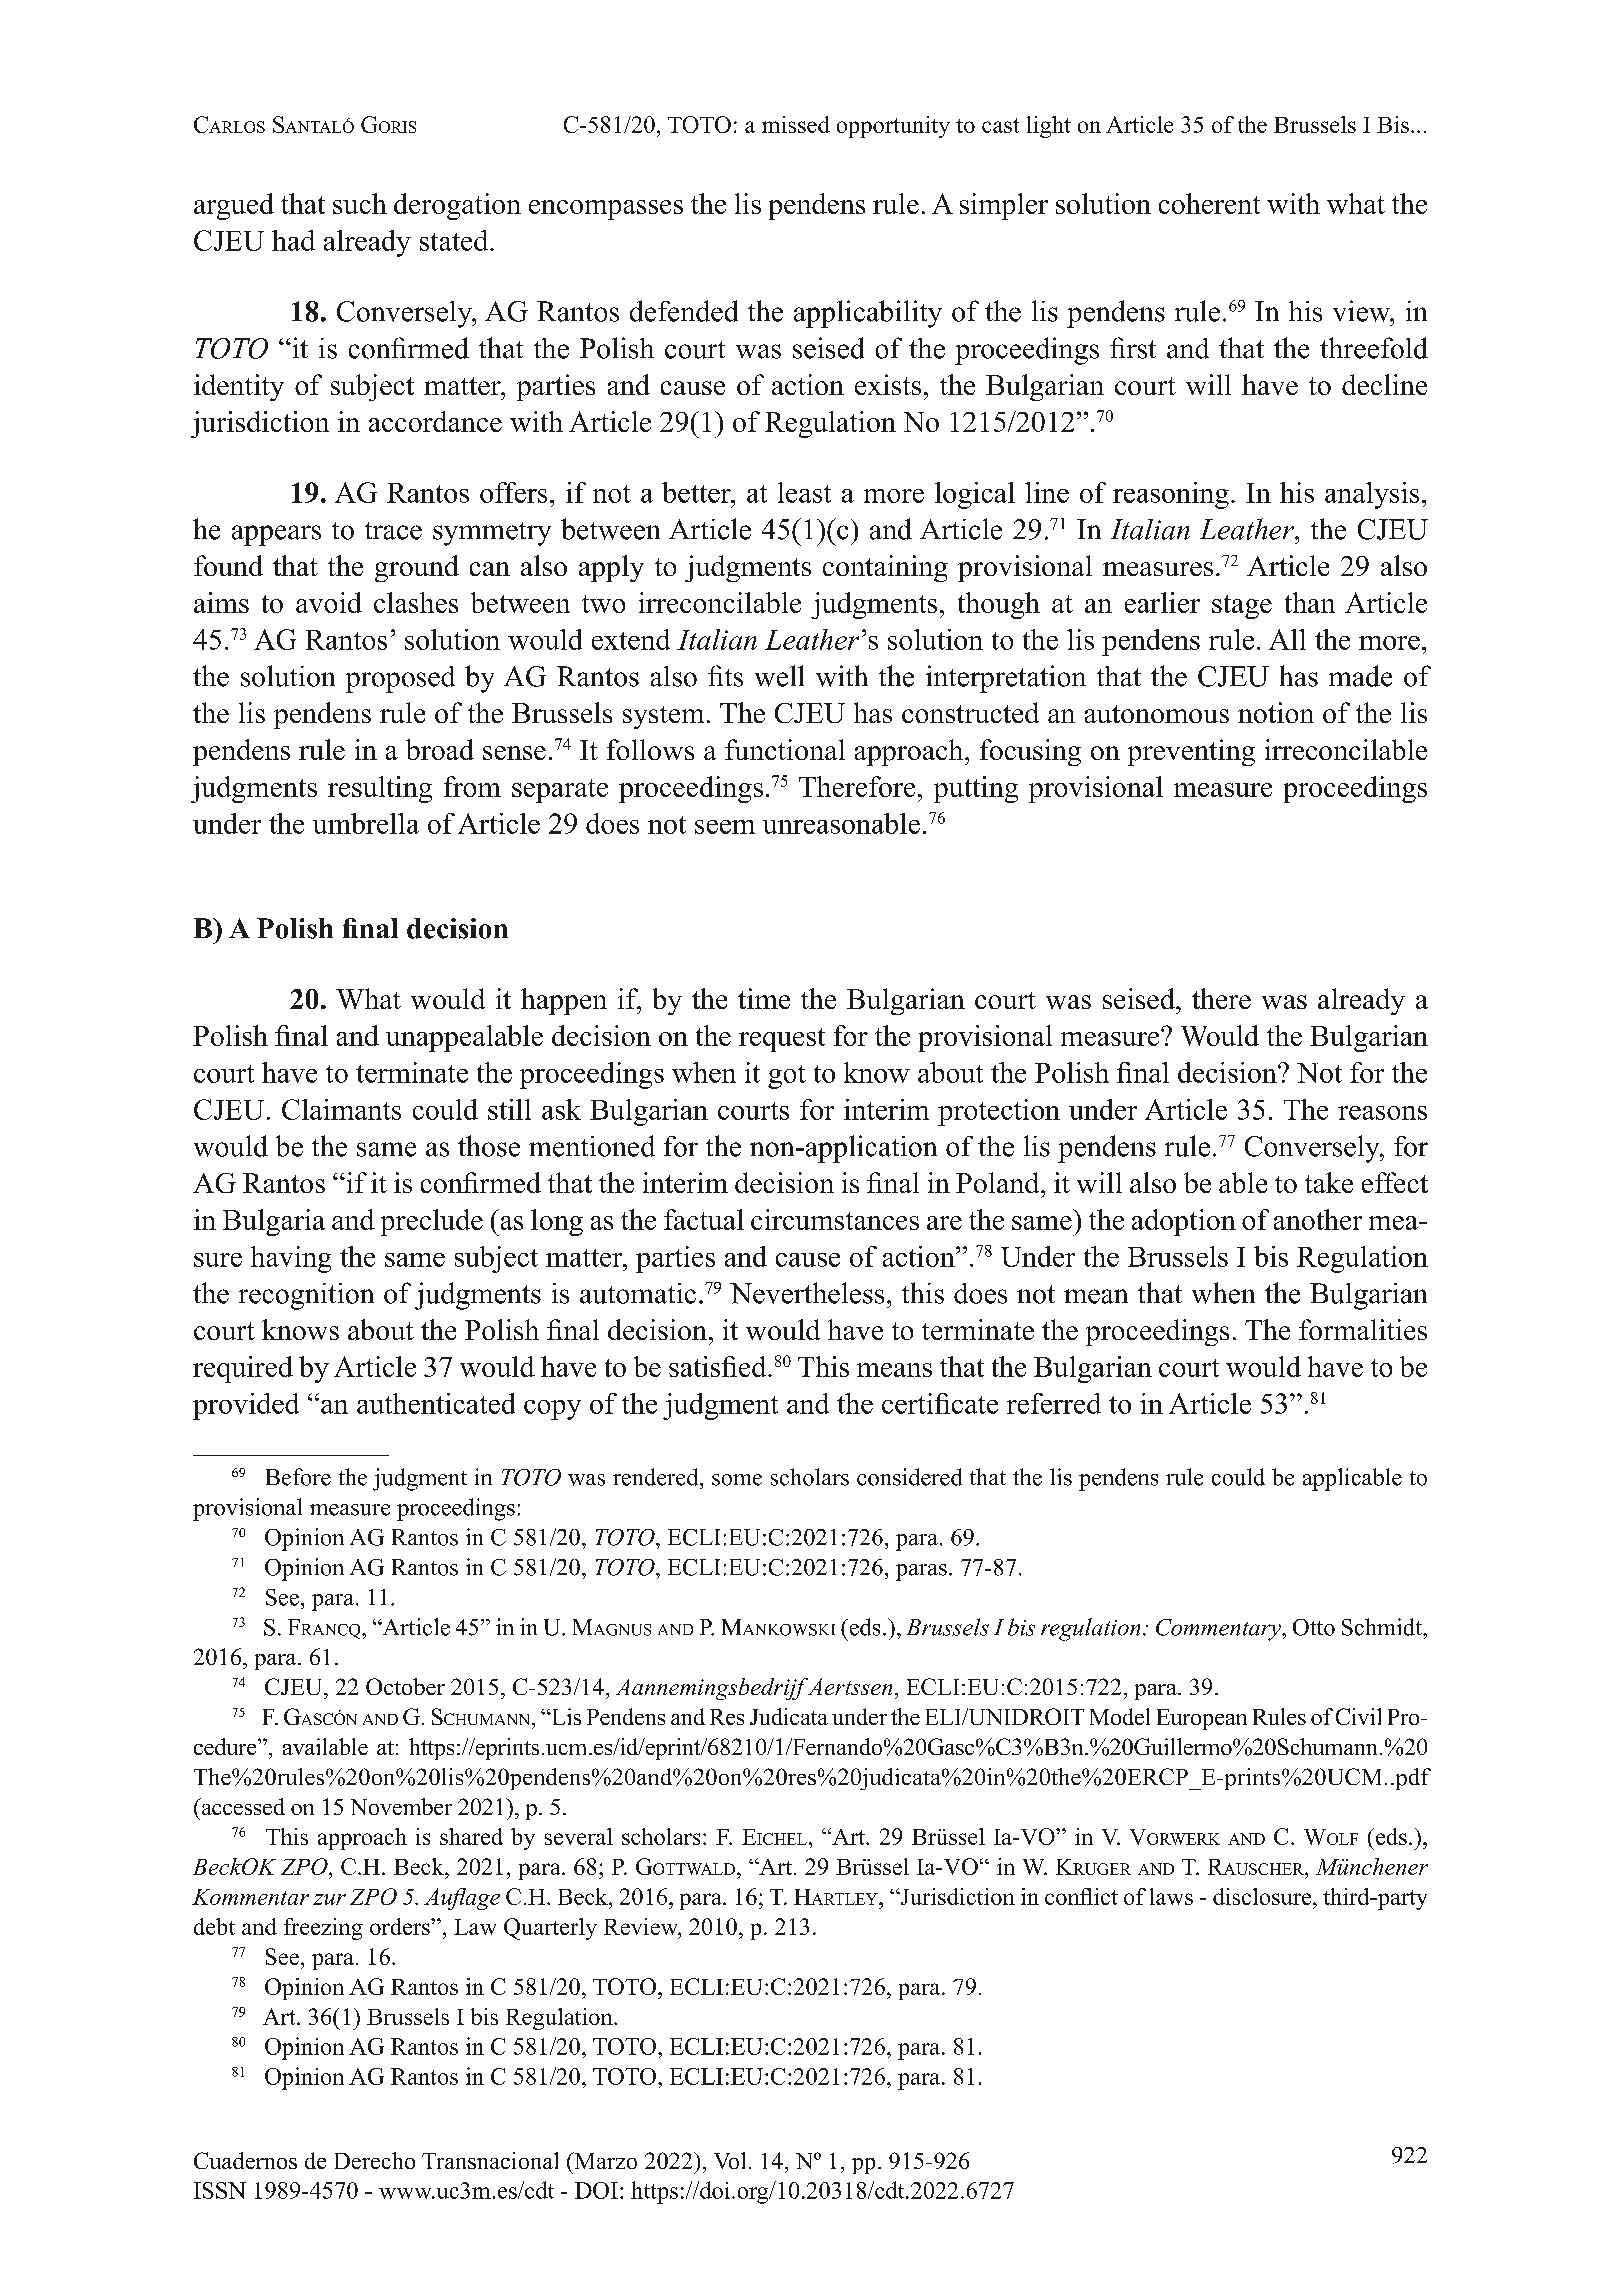  I want to click on such, so click(360, 203).
